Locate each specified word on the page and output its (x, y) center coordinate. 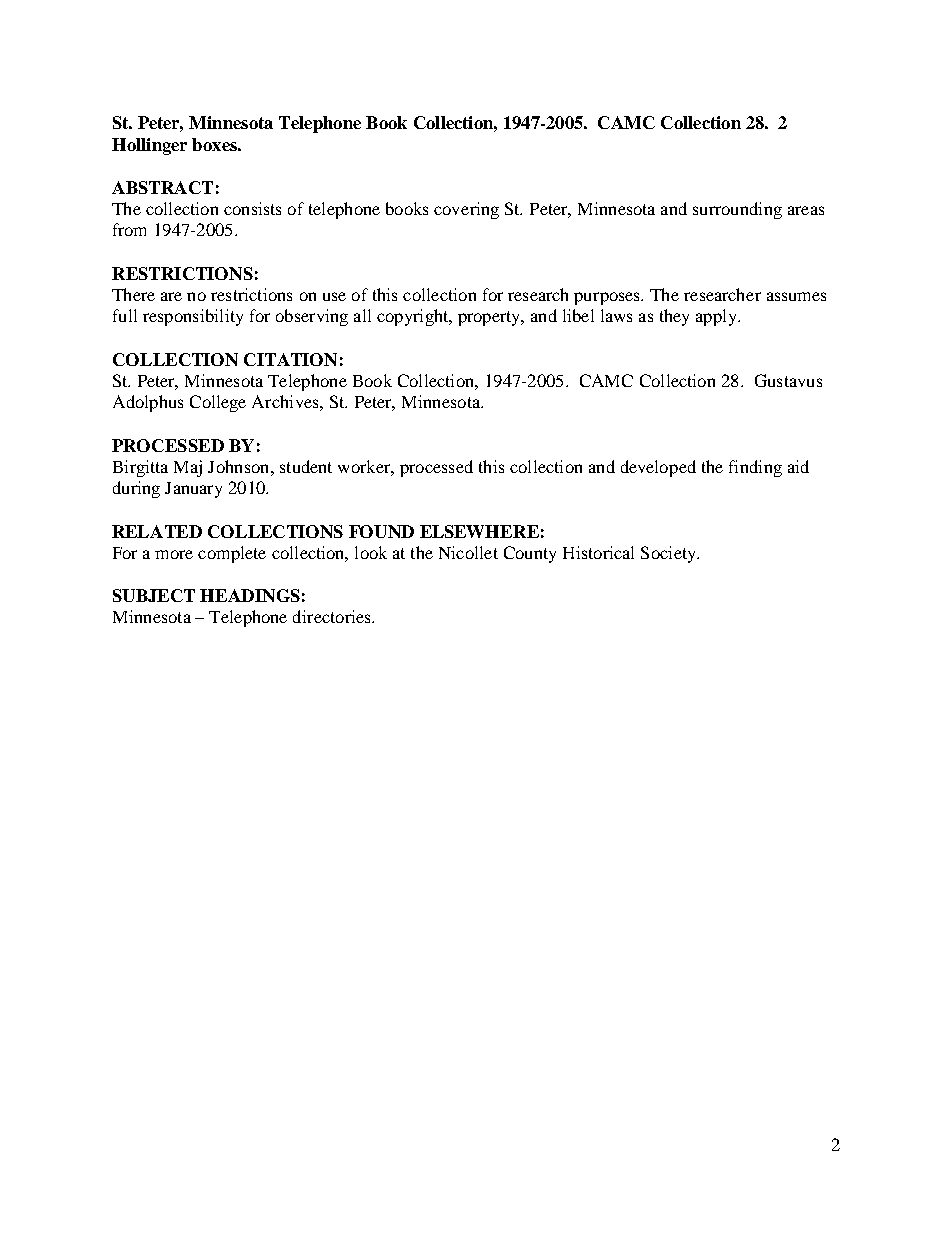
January (193, 490)
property (490, 318)
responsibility (193, 317)
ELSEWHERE (479, 531)
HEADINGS (250, 595)
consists (252, 208)
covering (466, 210)
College (218, 403)
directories (333, 616)
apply (717, 317)
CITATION (290, 359)
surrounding (737, 210)
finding (755, 468)
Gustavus (788, 380)
